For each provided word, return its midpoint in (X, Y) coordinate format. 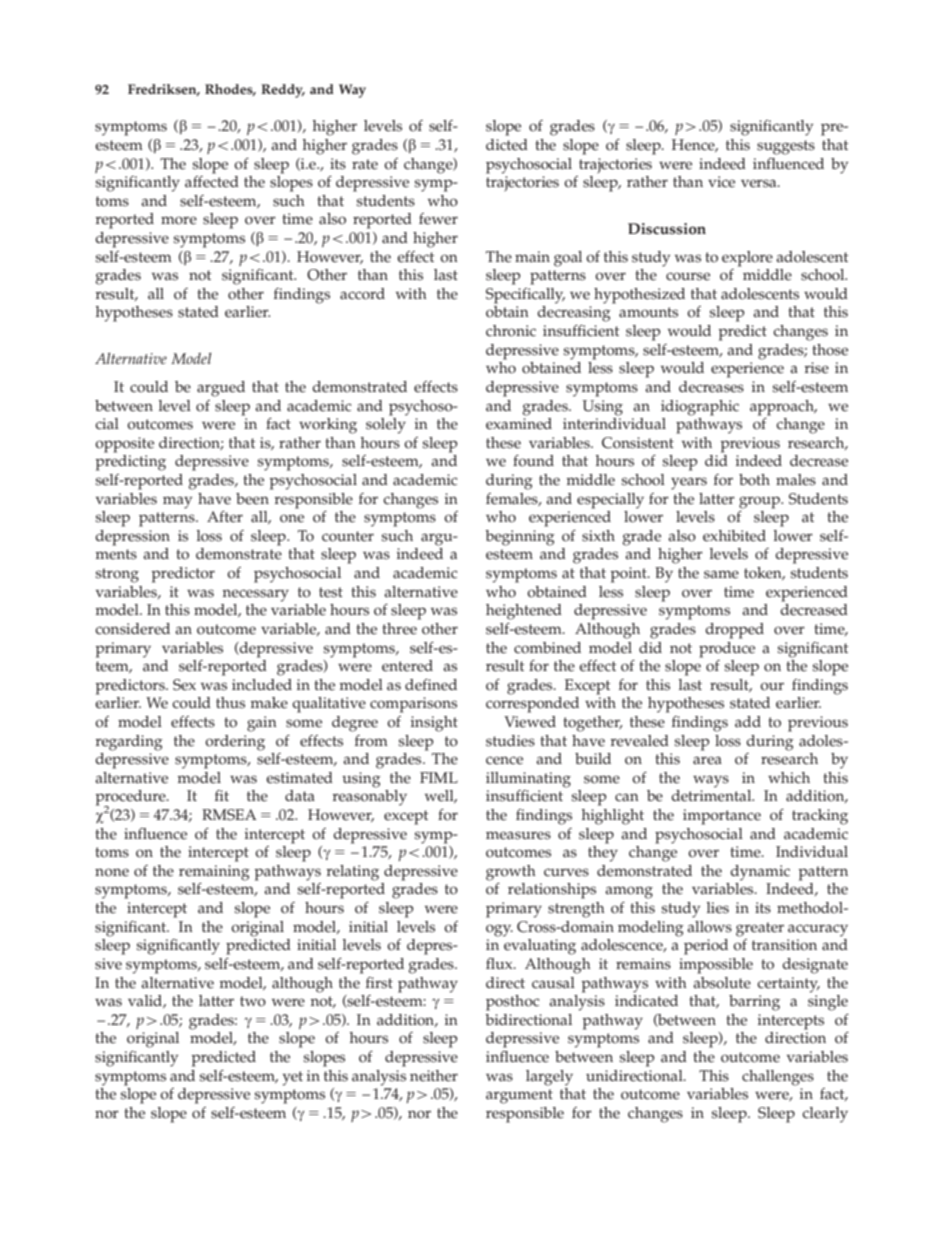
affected (212, 182)
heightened (524, 612)
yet (292, 1078)
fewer (438, 219)
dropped (734, 631)
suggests (786, 147)
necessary (255, 595)
